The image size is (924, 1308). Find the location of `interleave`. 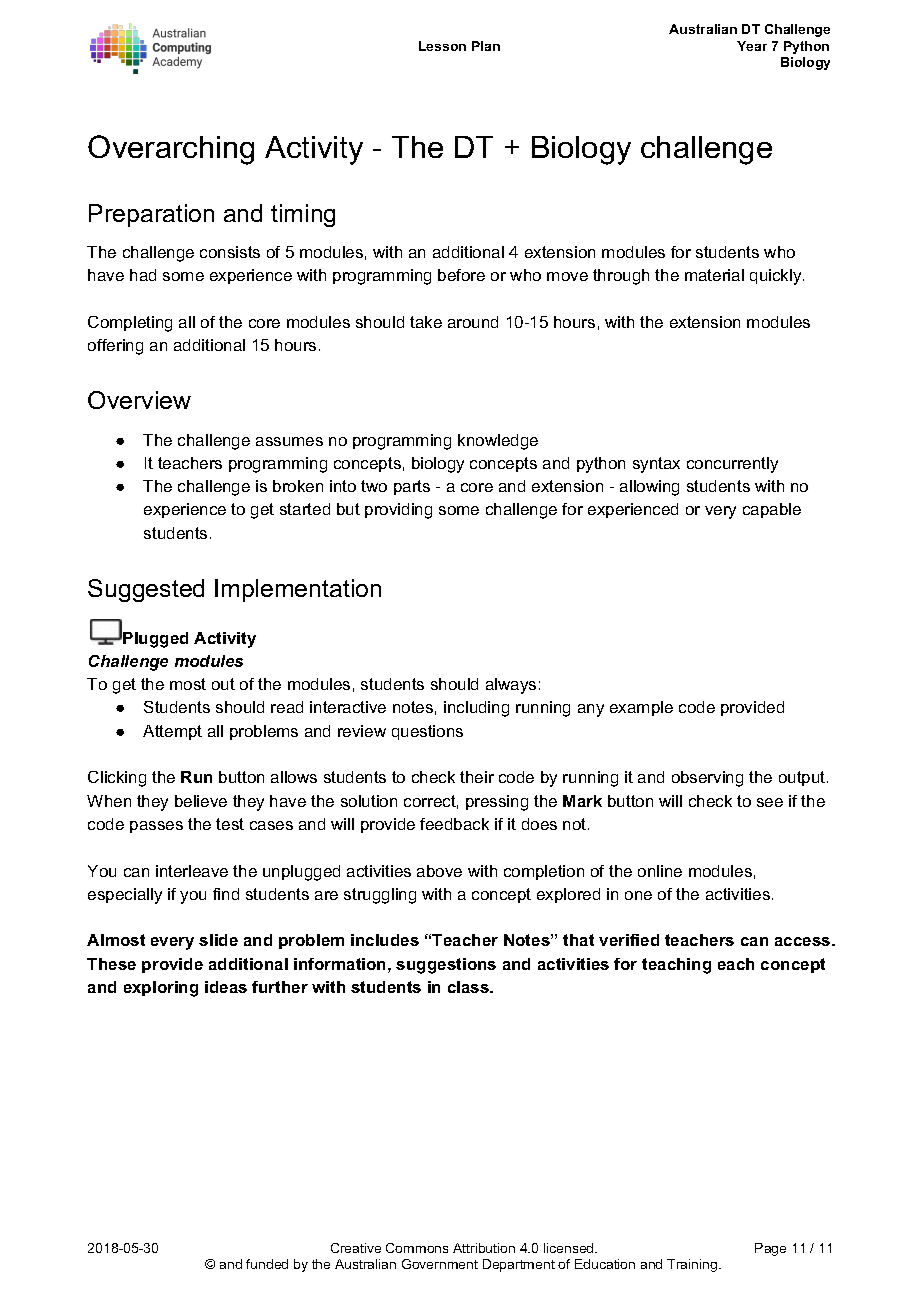

interleave is located at coordinates (192, 871).
